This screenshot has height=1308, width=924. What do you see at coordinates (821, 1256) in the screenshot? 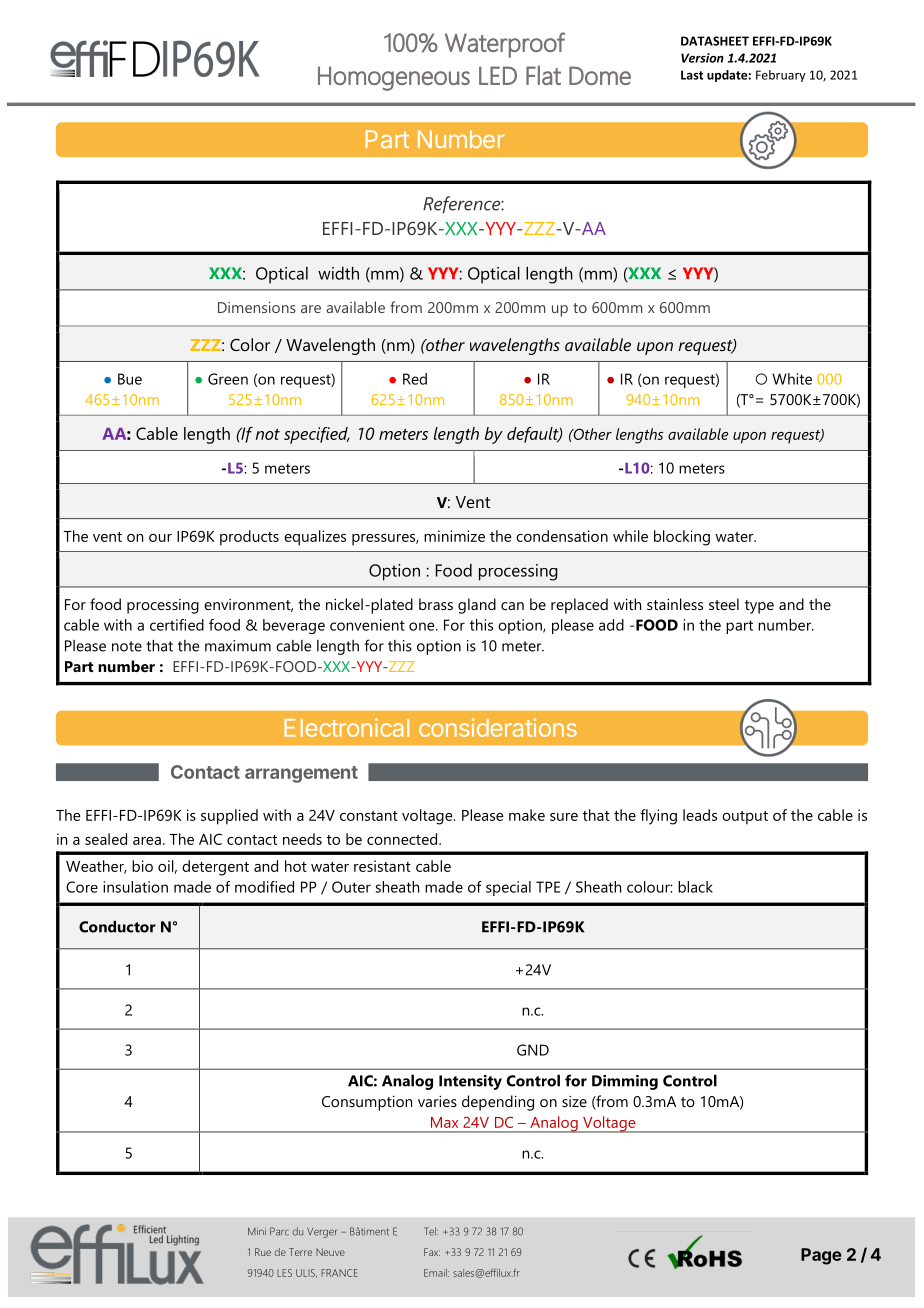
I see `Page` at bounding box center [821, 1256].
